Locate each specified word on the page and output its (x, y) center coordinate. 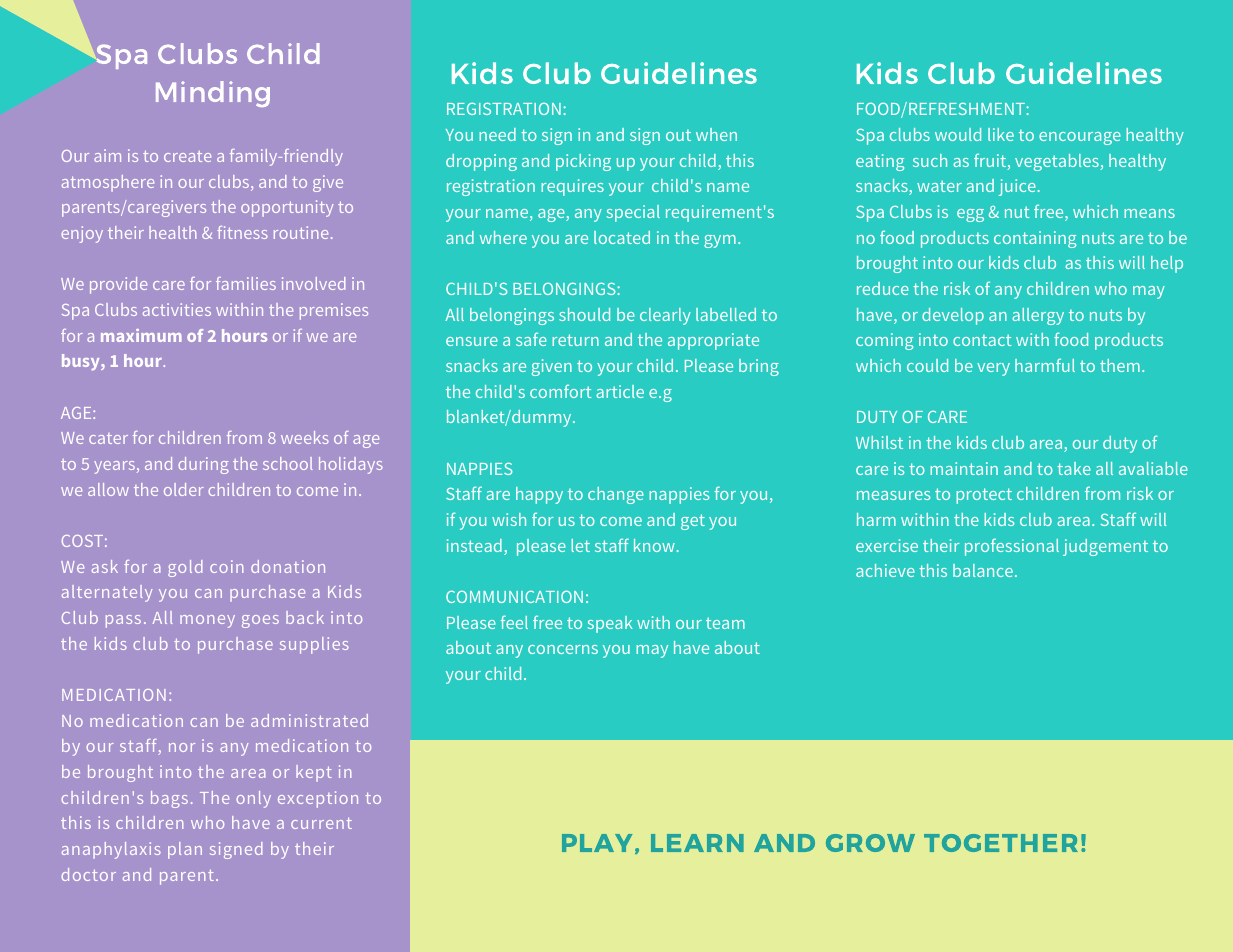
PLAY (599, 844)
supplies (314, 645)
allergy (1038, 316)
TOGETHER (1001, 843)
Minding (213, 94)
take (1074, 468)
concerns (563, 649)
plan (185, 850)
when (716, 134)
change (616, 495)
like (1001, 134)
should (584, 314)
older (184, 489)
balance (983, 570)
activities (177, 309)
